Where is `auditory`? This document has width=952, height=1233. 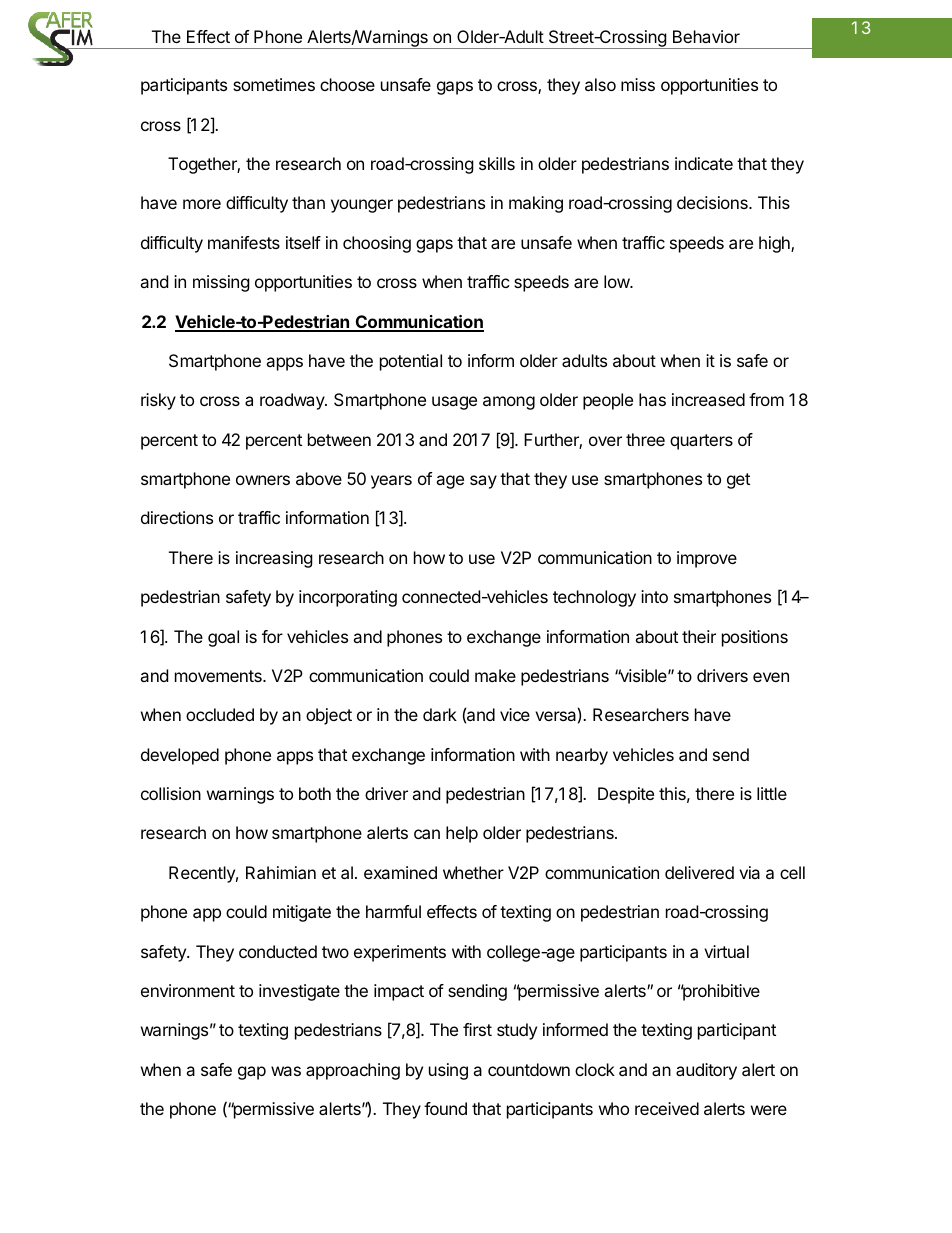 auditory is located at coordinates (706, 1071).
